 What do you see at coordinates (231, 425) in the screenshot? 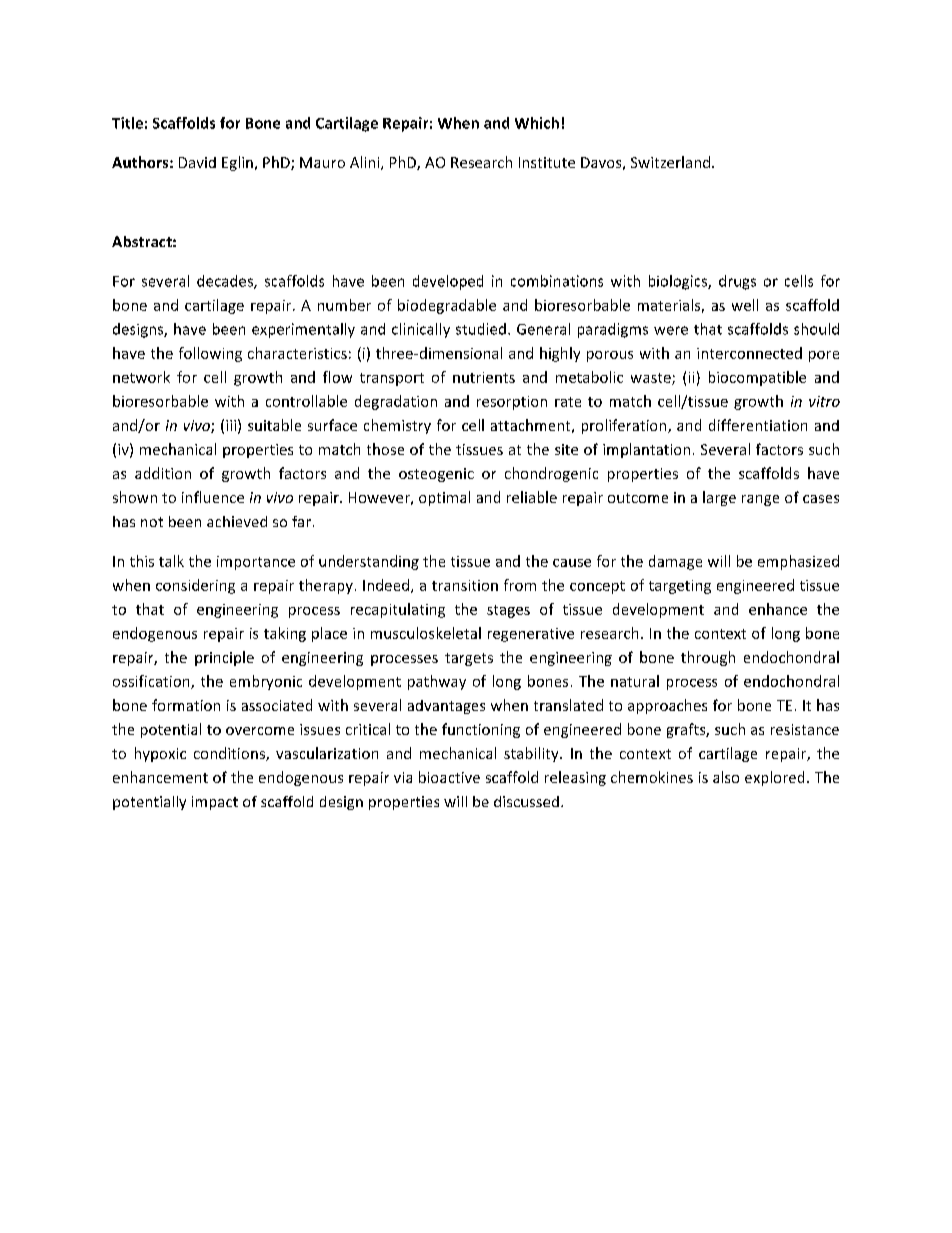
I see `iii` at bounding box center [231, 425].
